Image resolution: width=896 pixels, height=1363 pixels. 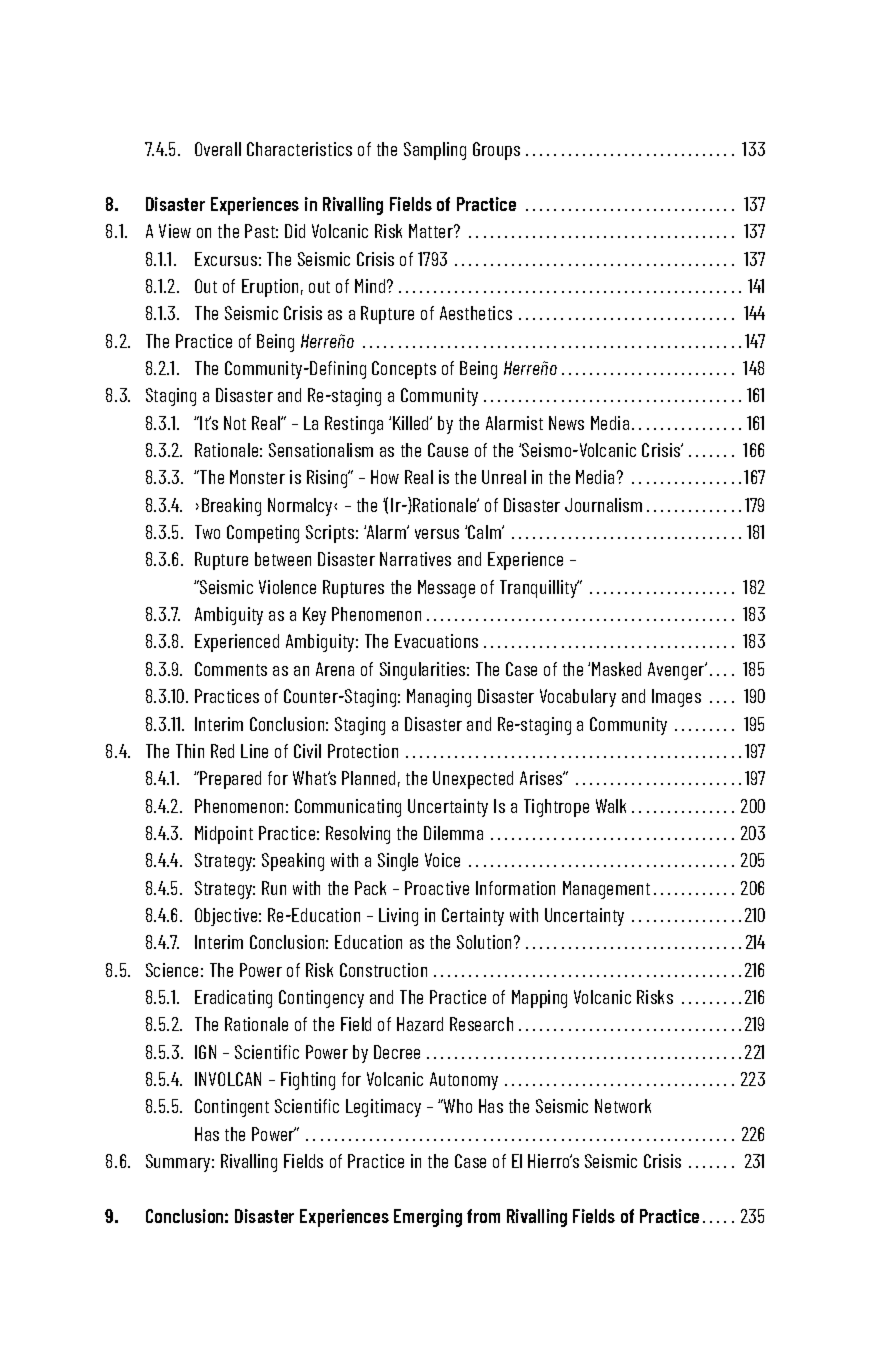 What do you see at coordinates (224, 835) in the image?
I see `Midpoint` at bounding box center [224, 835].
